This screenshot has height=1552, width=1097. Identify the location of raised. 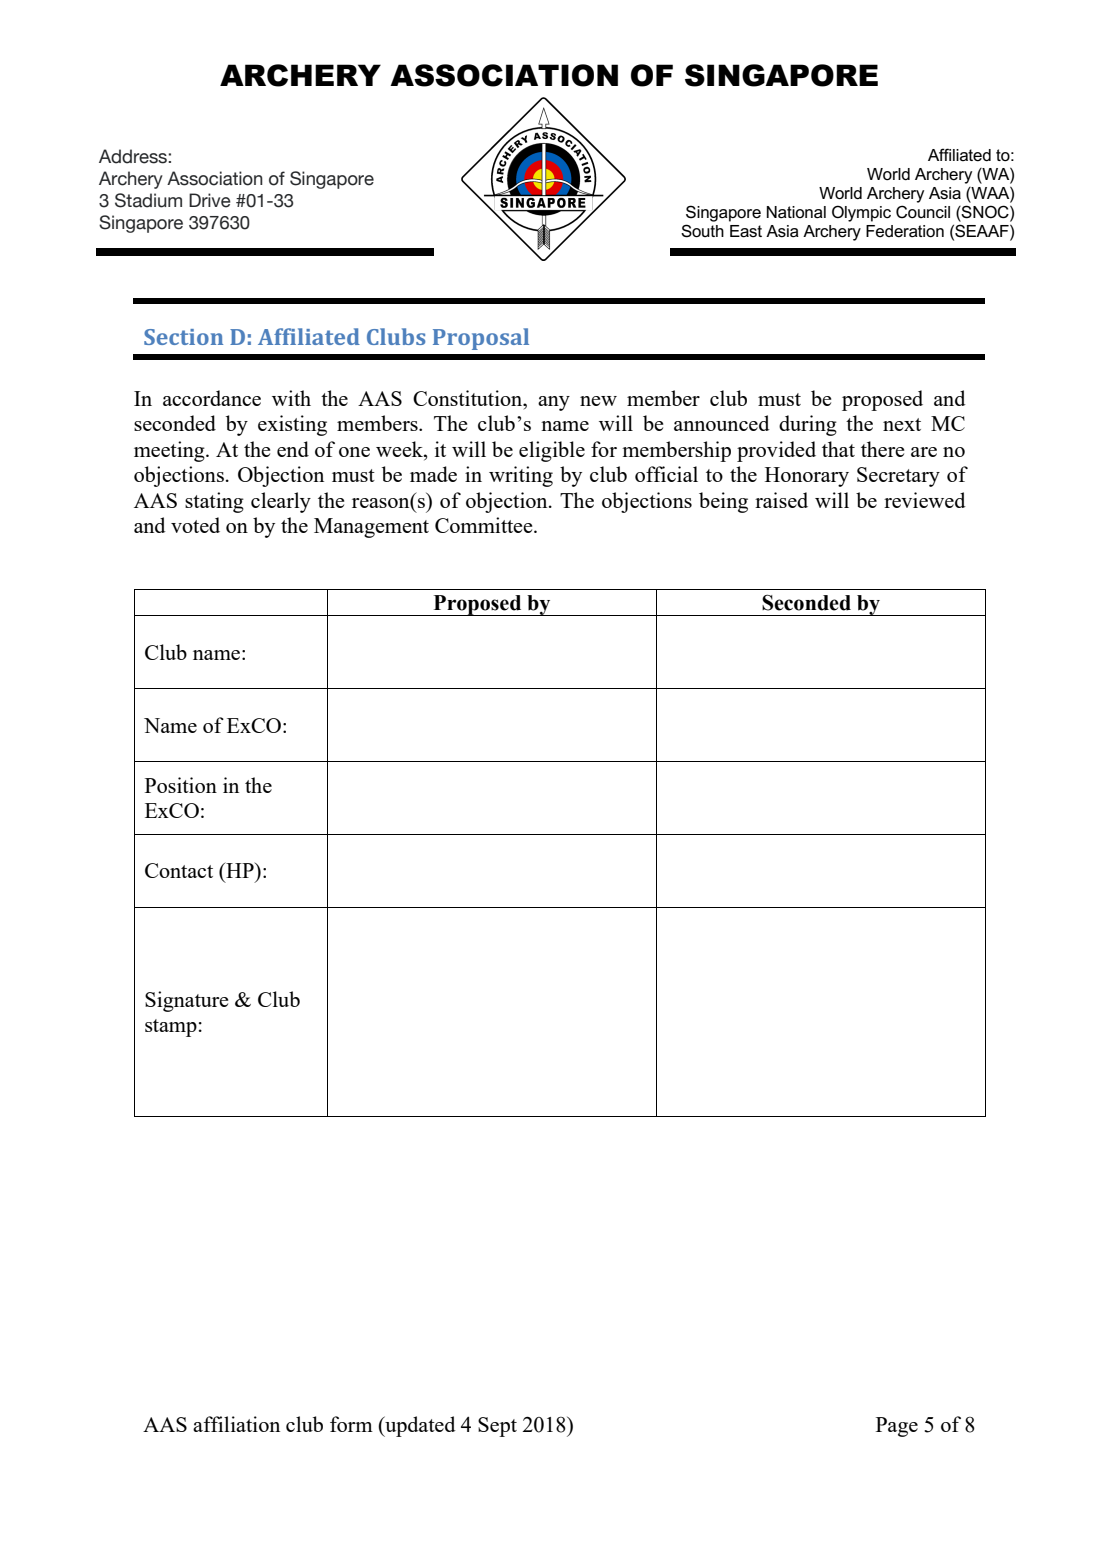
(781, 500).
